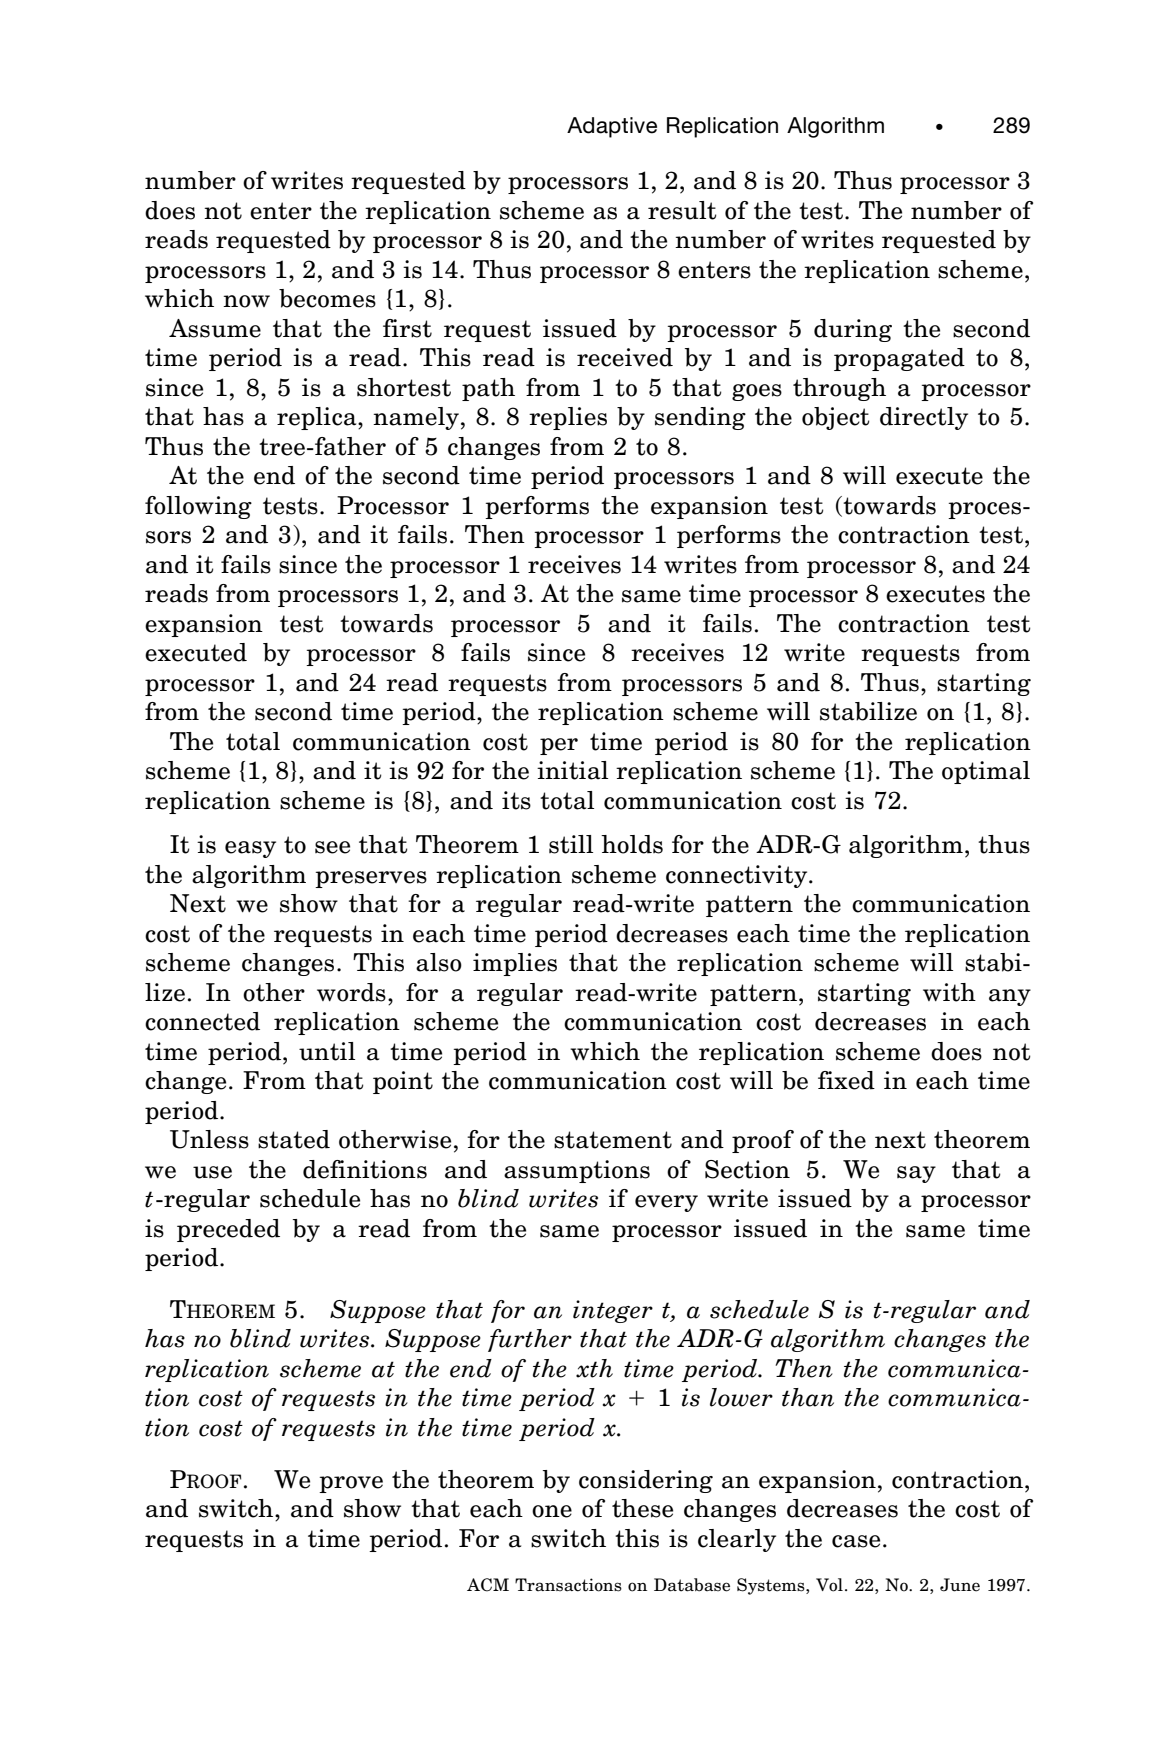  I want to click on following, so click(198, 507).
